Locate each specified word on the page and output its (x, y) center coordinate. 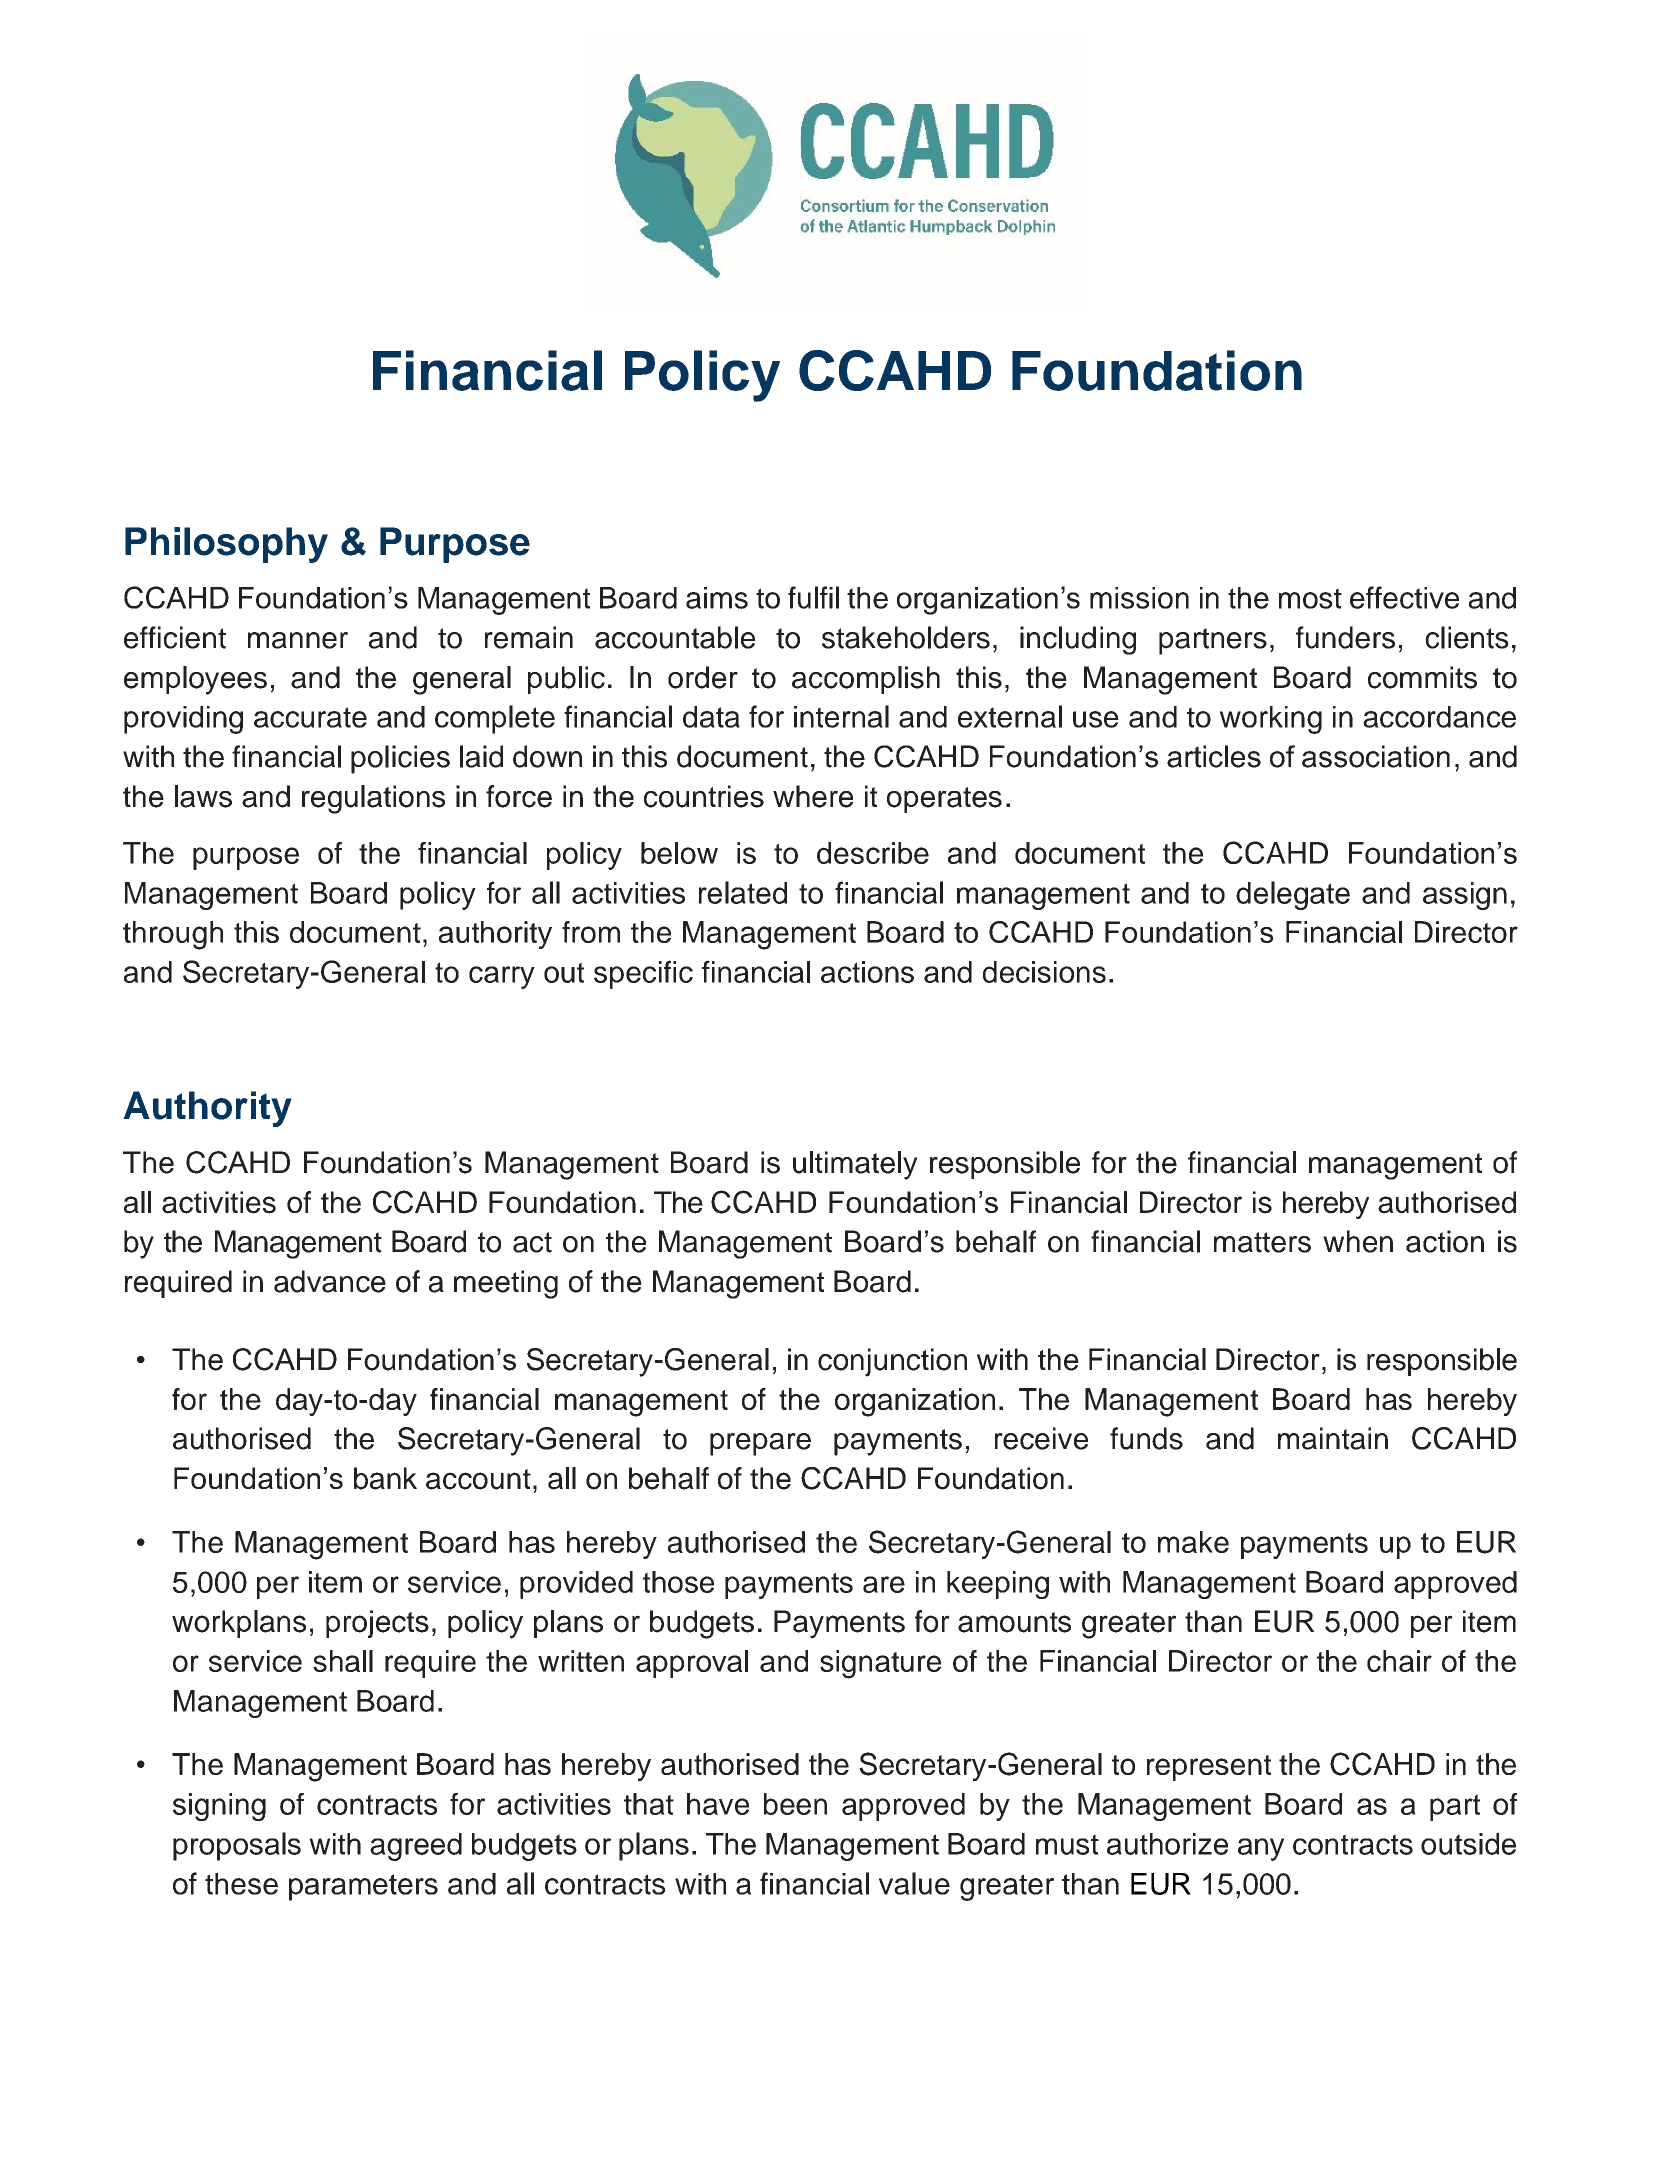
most (1310, 598)
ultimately (855, 1165)
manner (298, 640)
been (795, 1804)
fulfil (813, 597)
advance (330, 1281)
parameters (363, 1887)
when (1358, 1241)
